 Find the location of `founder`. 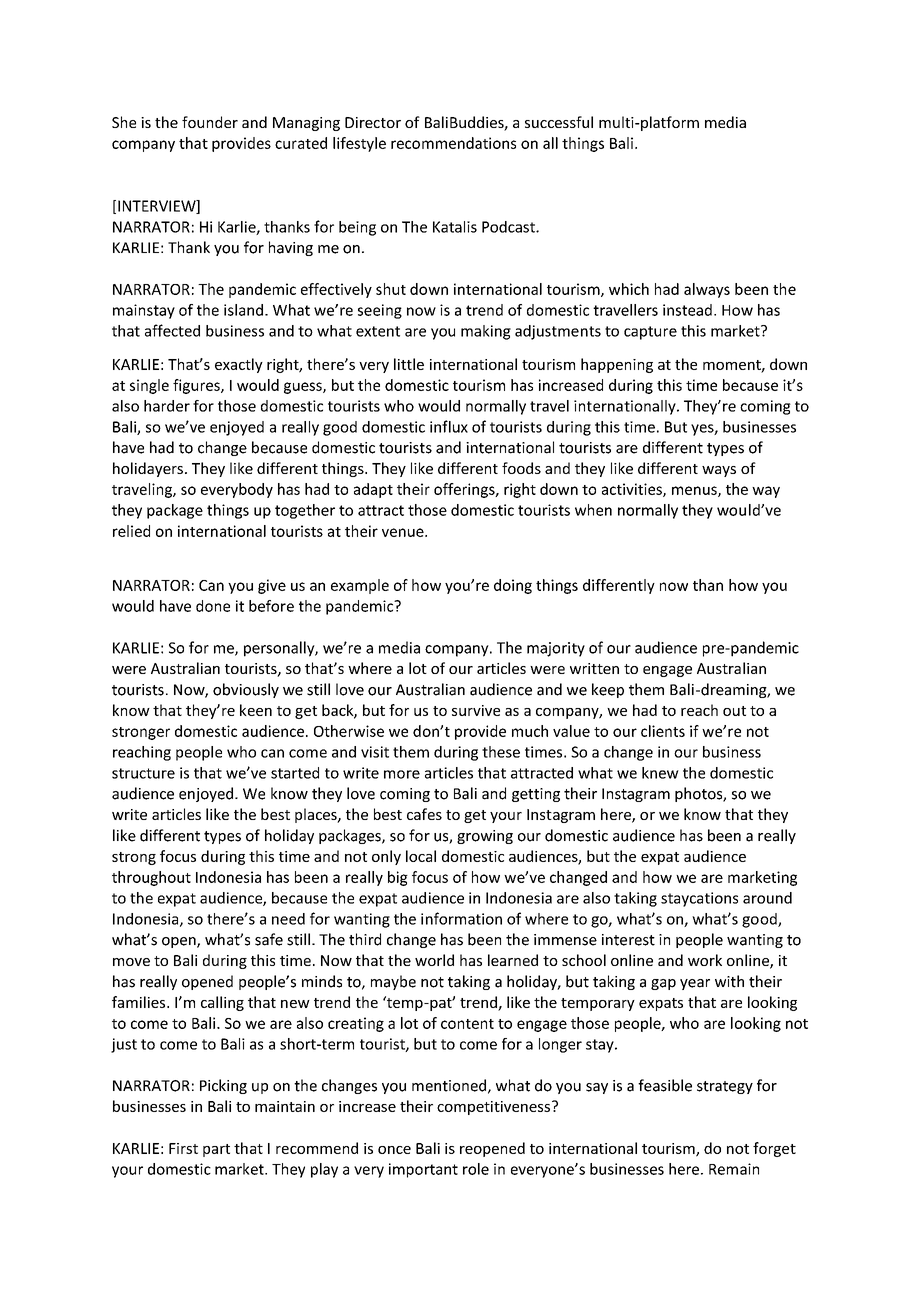

founder is located at coordinates (210, 122).
